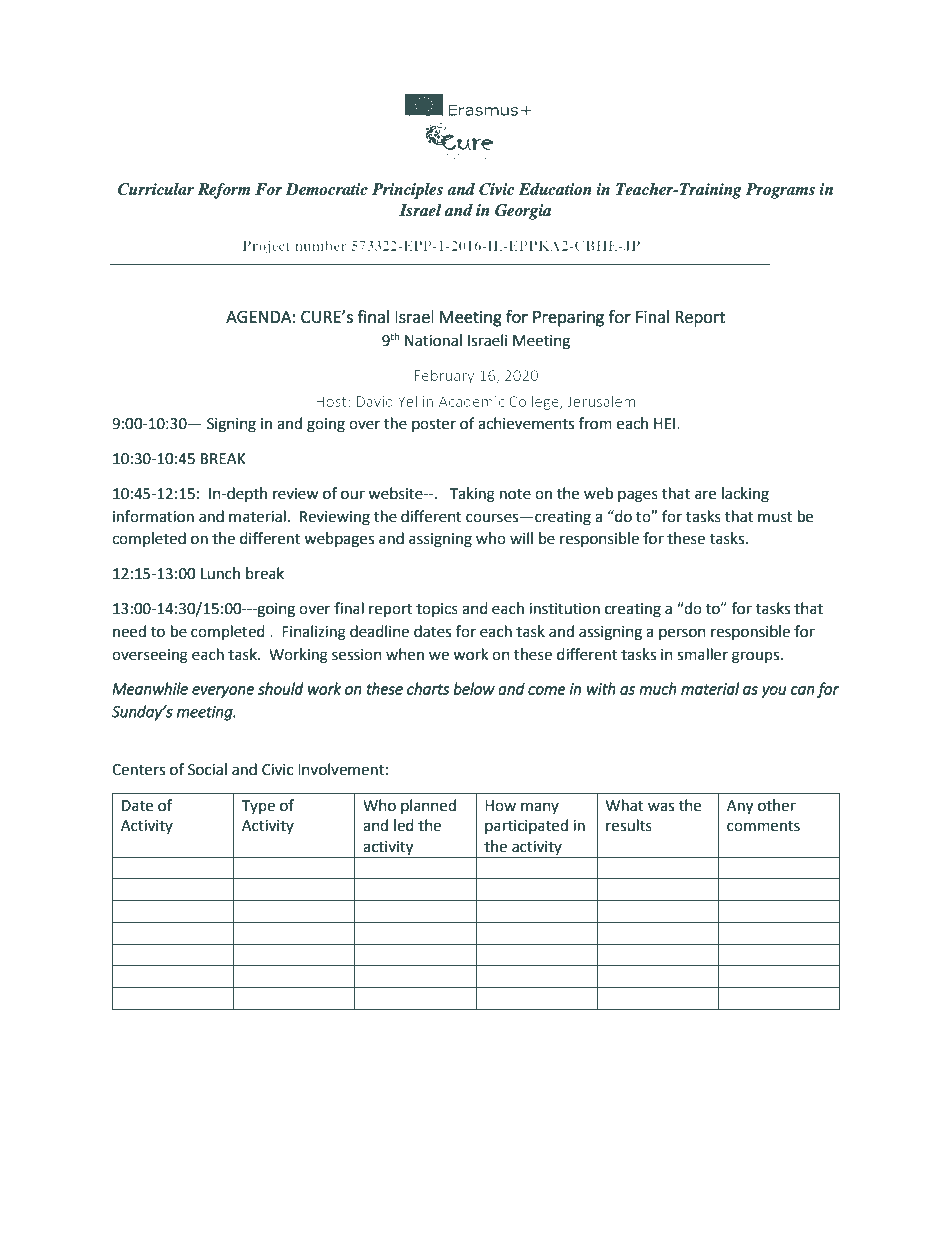 The width and height of the screenshot is (952, 1233). What do you see at coordinates (500, 806) in the screenshot?
I see `How` at bounding box center [500, 806].
